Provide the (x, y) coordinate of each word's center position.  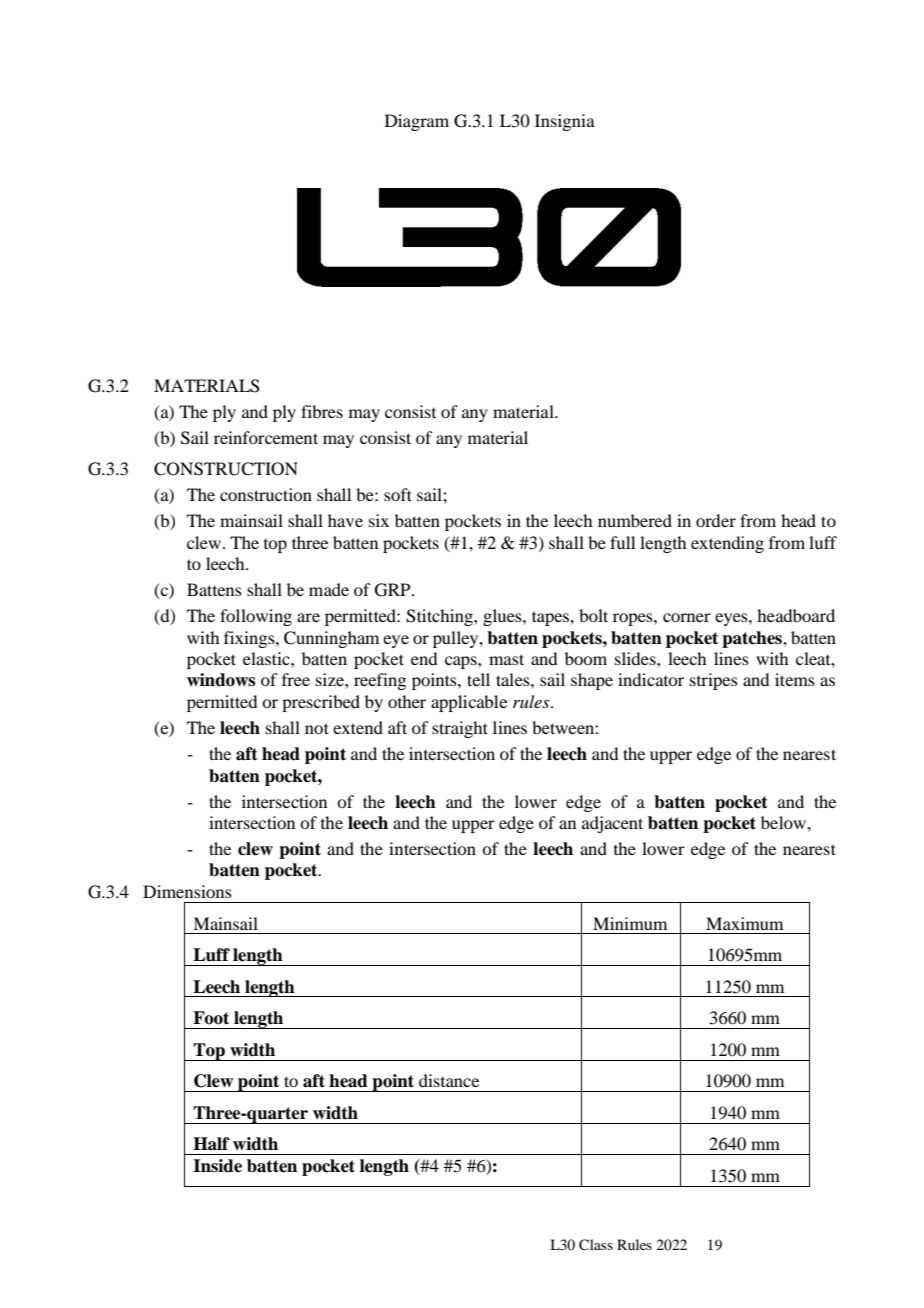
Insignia (565, 122)
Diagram (417, 122)
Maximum (744, 923)
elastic (267, 658)
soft (398, 494)
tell (478, 679)
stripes (714, 681)
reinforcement (266, 437)
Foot (211, 1018)
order (716, 520)
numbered (635, 520)
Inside (217, 1166)
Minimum (630, 923)
